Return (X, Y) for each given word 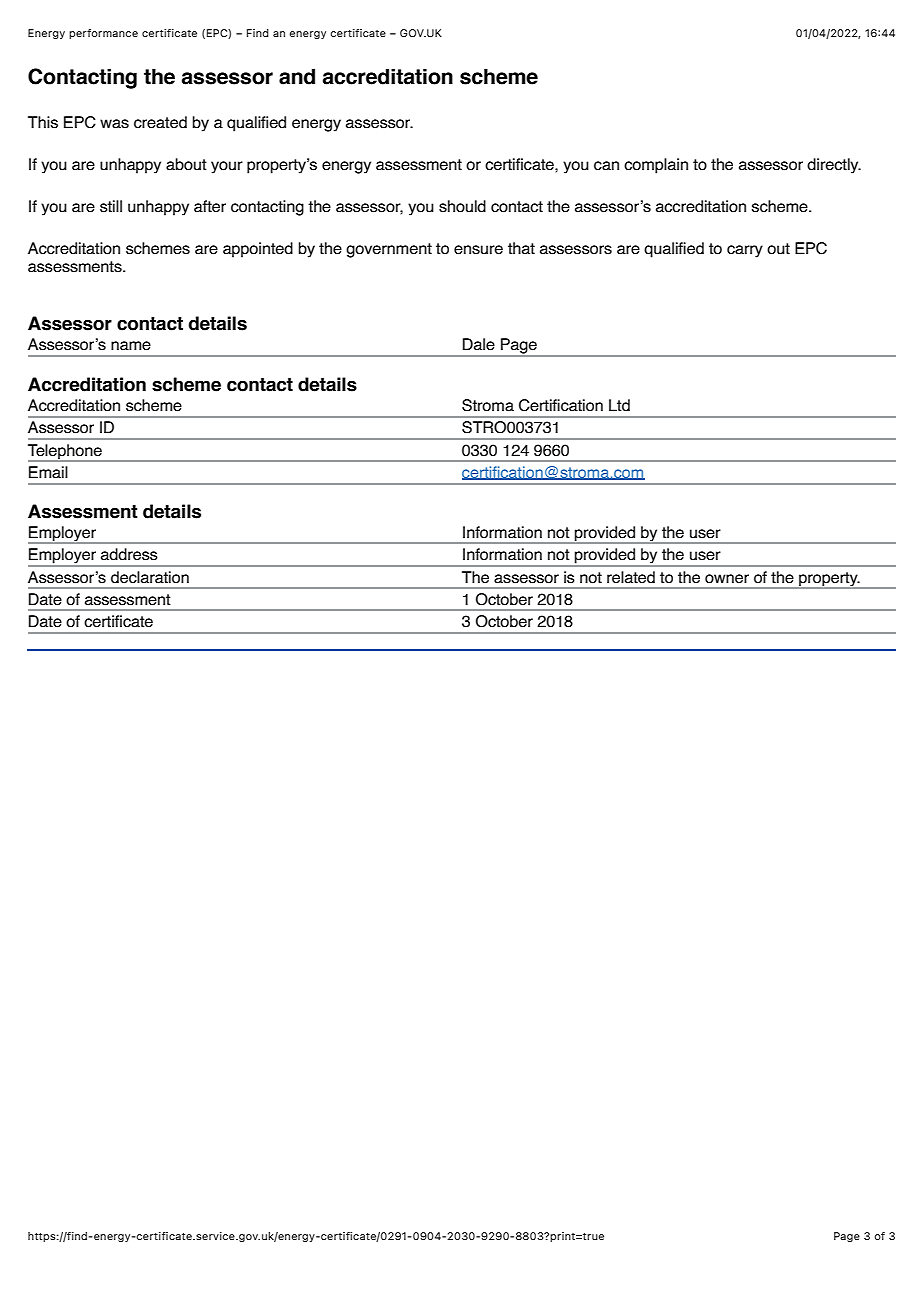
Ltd (619, 405)
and (297, 76)
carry (745, 251)
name (131, 346)
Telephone (66, 453)
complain (656, 166)
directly (834, 166)
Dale (479, 344)
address (129, 554)
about (186, 164)
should (462, 206)
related (631, 577)
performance (103, 34)
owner (727, 579)
